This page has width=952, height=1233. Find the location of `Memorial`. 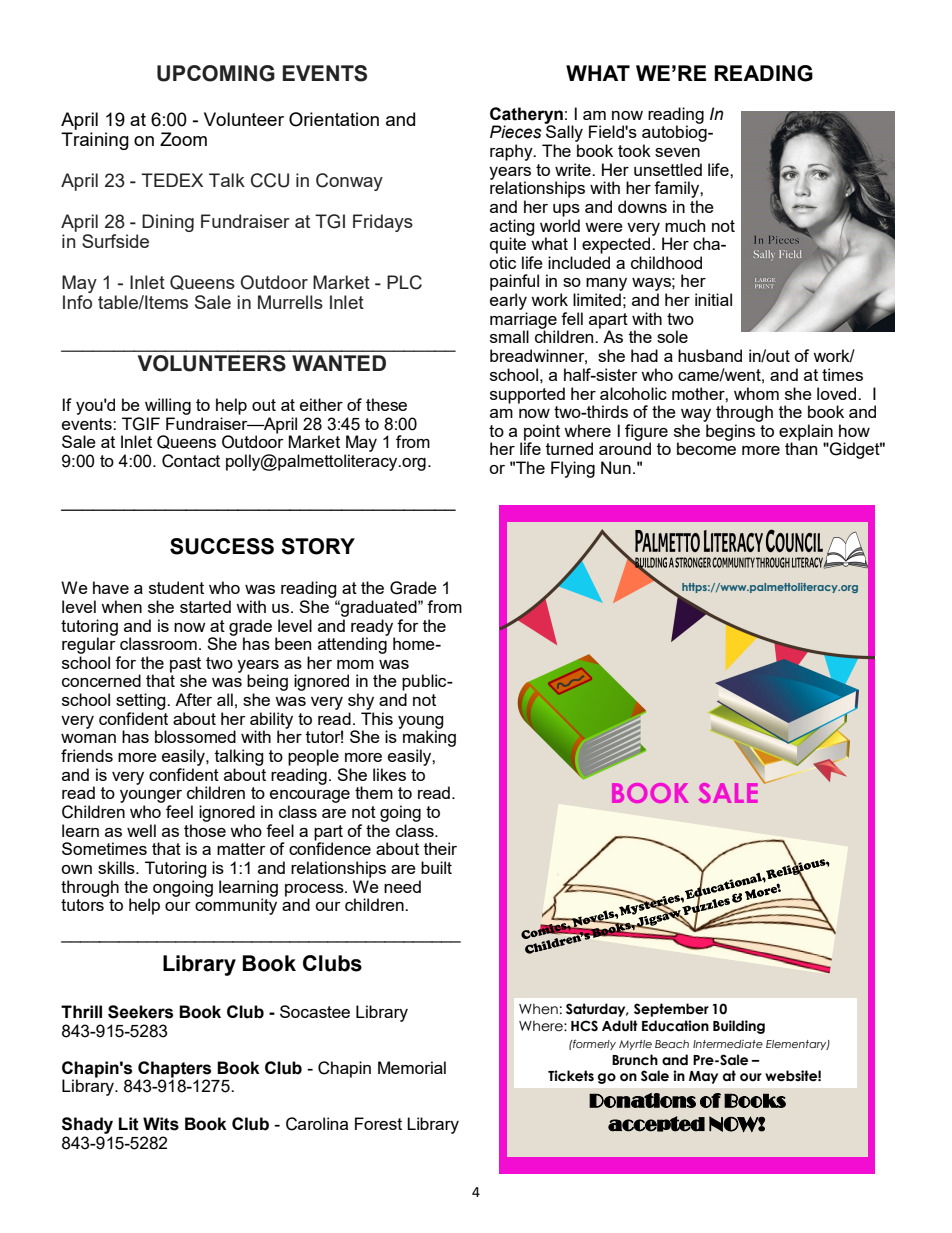

Memorial is located at coordinates (412, 1067).
